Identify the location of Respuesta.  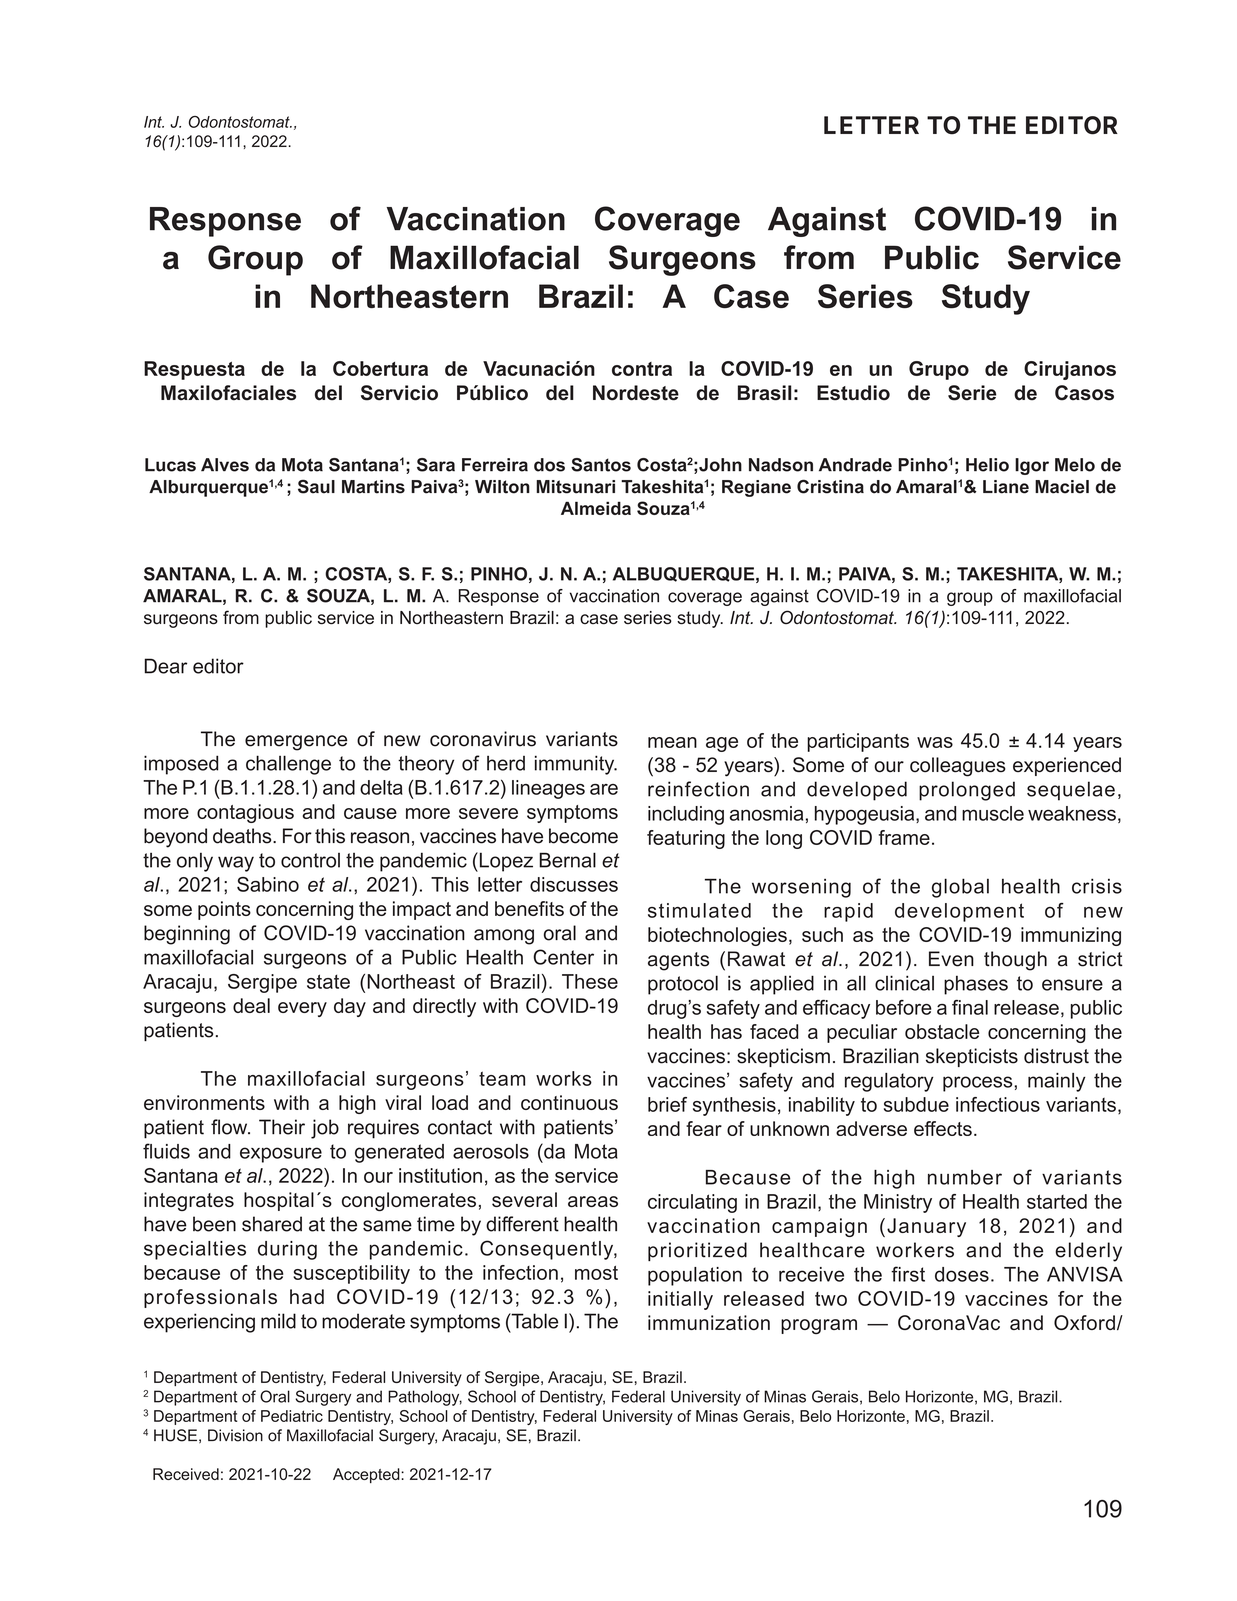
(194, 370).
